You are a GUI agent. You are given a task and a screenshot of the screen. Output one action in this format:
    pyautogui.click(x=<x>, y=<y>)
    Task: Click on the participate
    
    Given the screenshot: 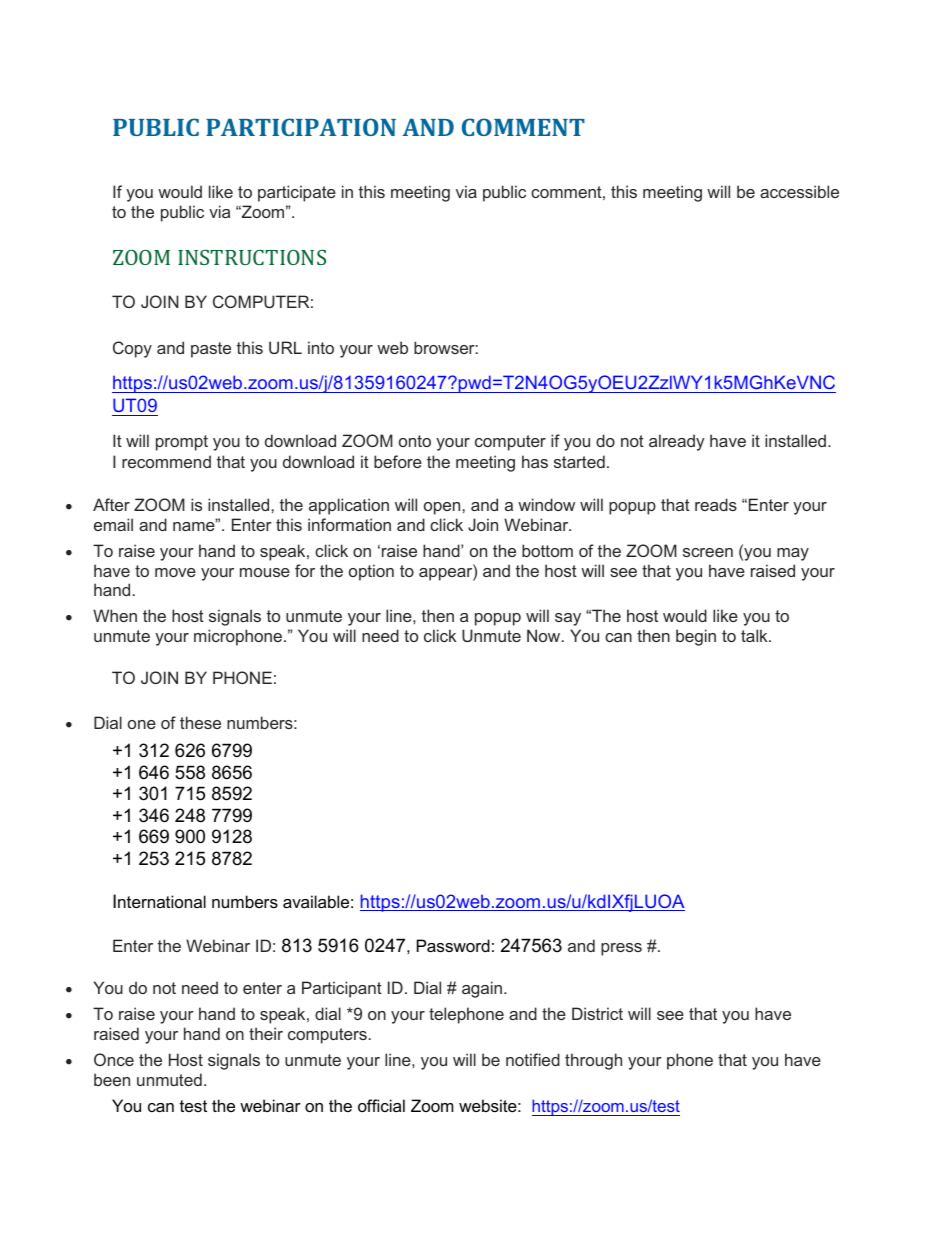 What is the action you would take?
    pyautogui.click(x=297, y=193)
